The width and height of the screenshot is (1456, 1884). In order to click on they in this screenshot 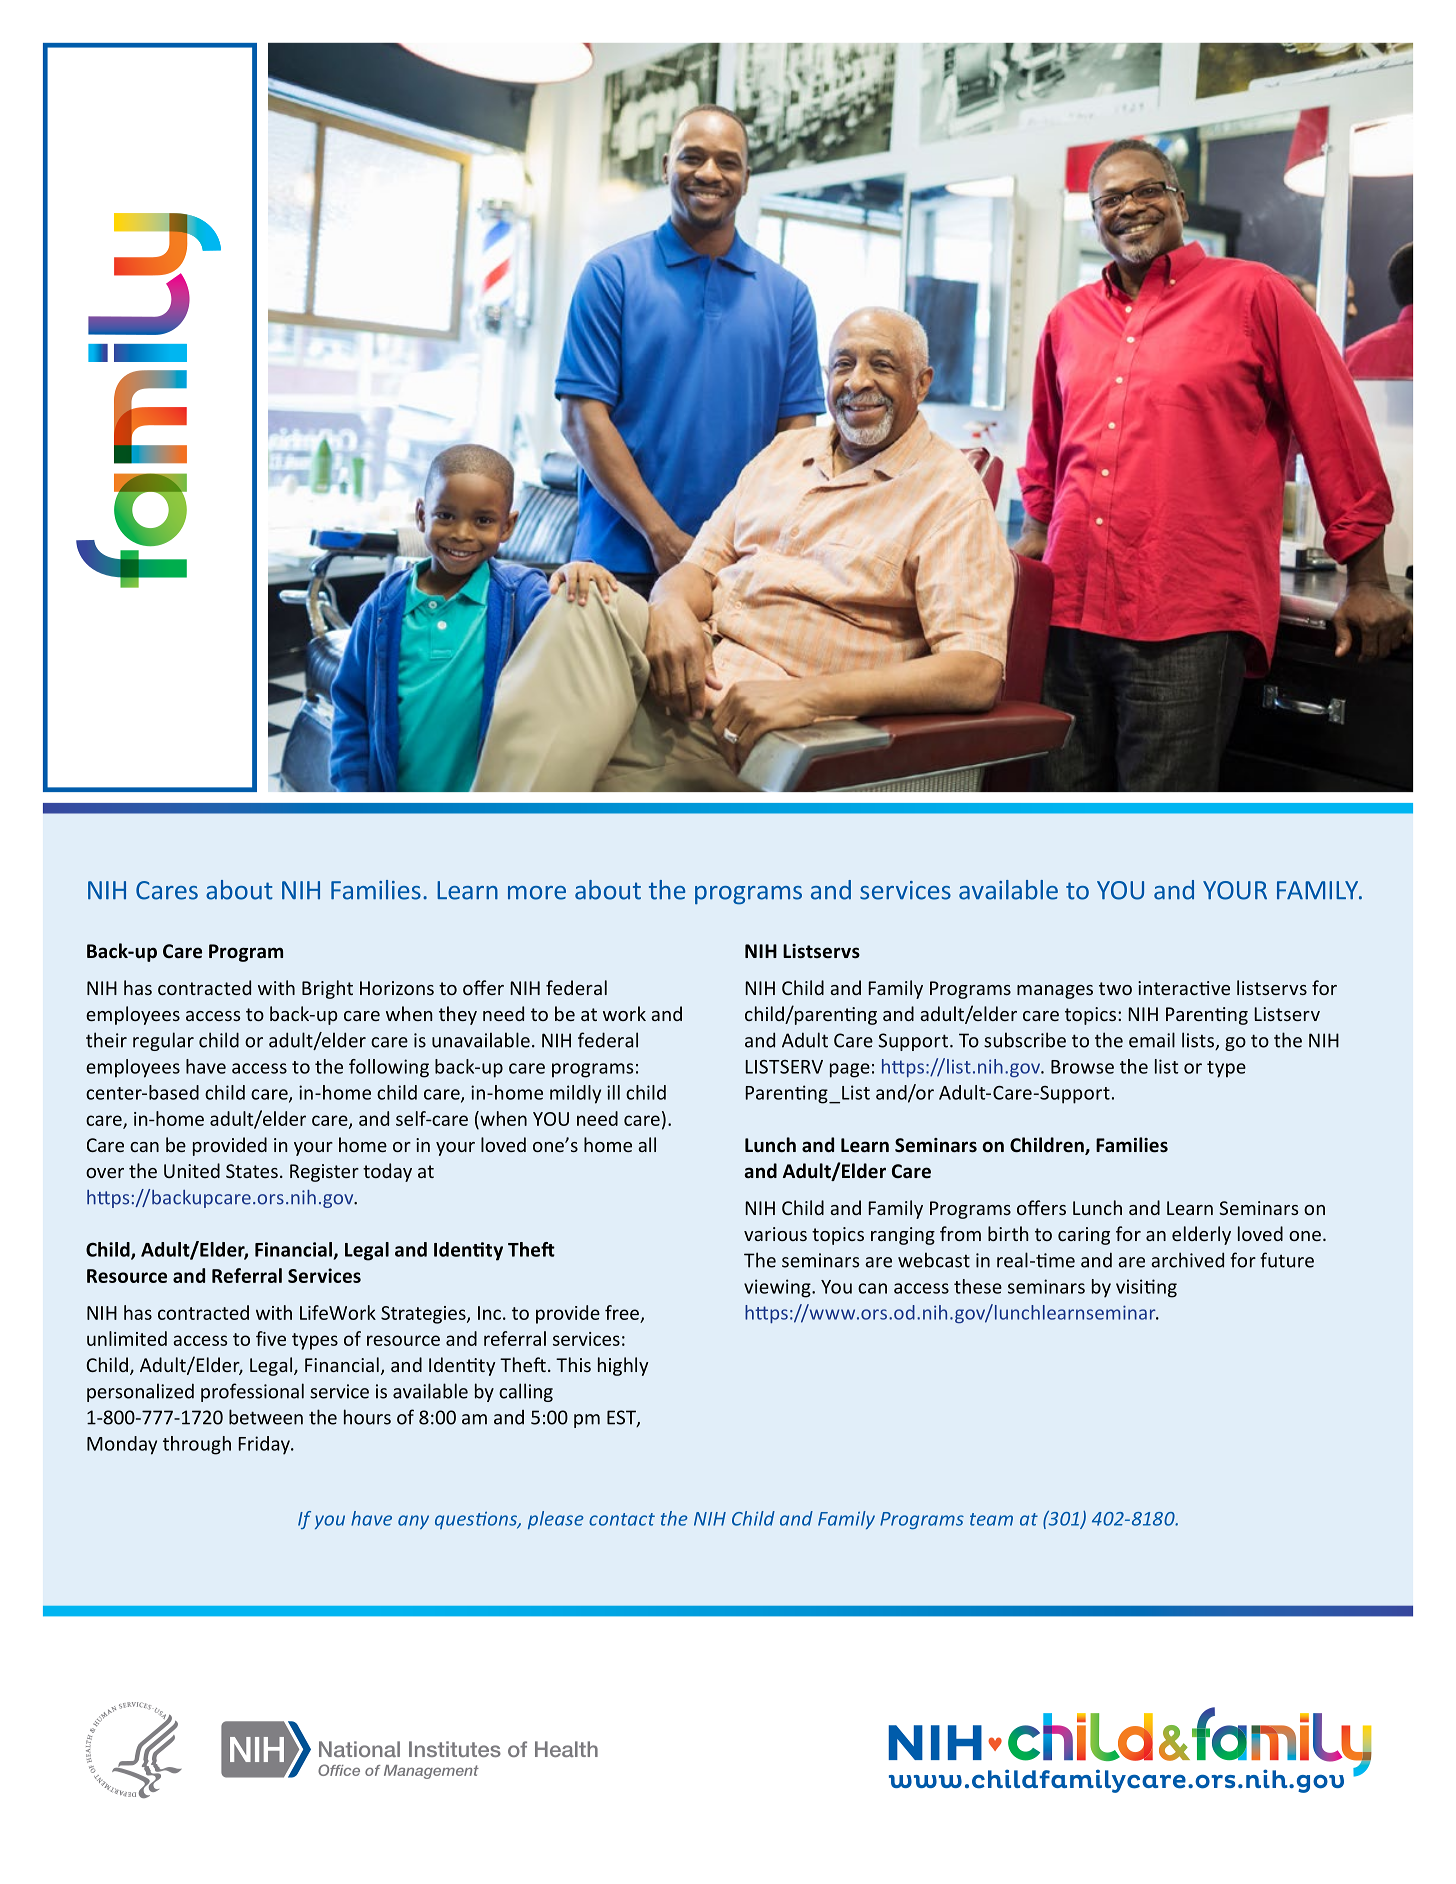, I will do `click(458, 1015)`.
